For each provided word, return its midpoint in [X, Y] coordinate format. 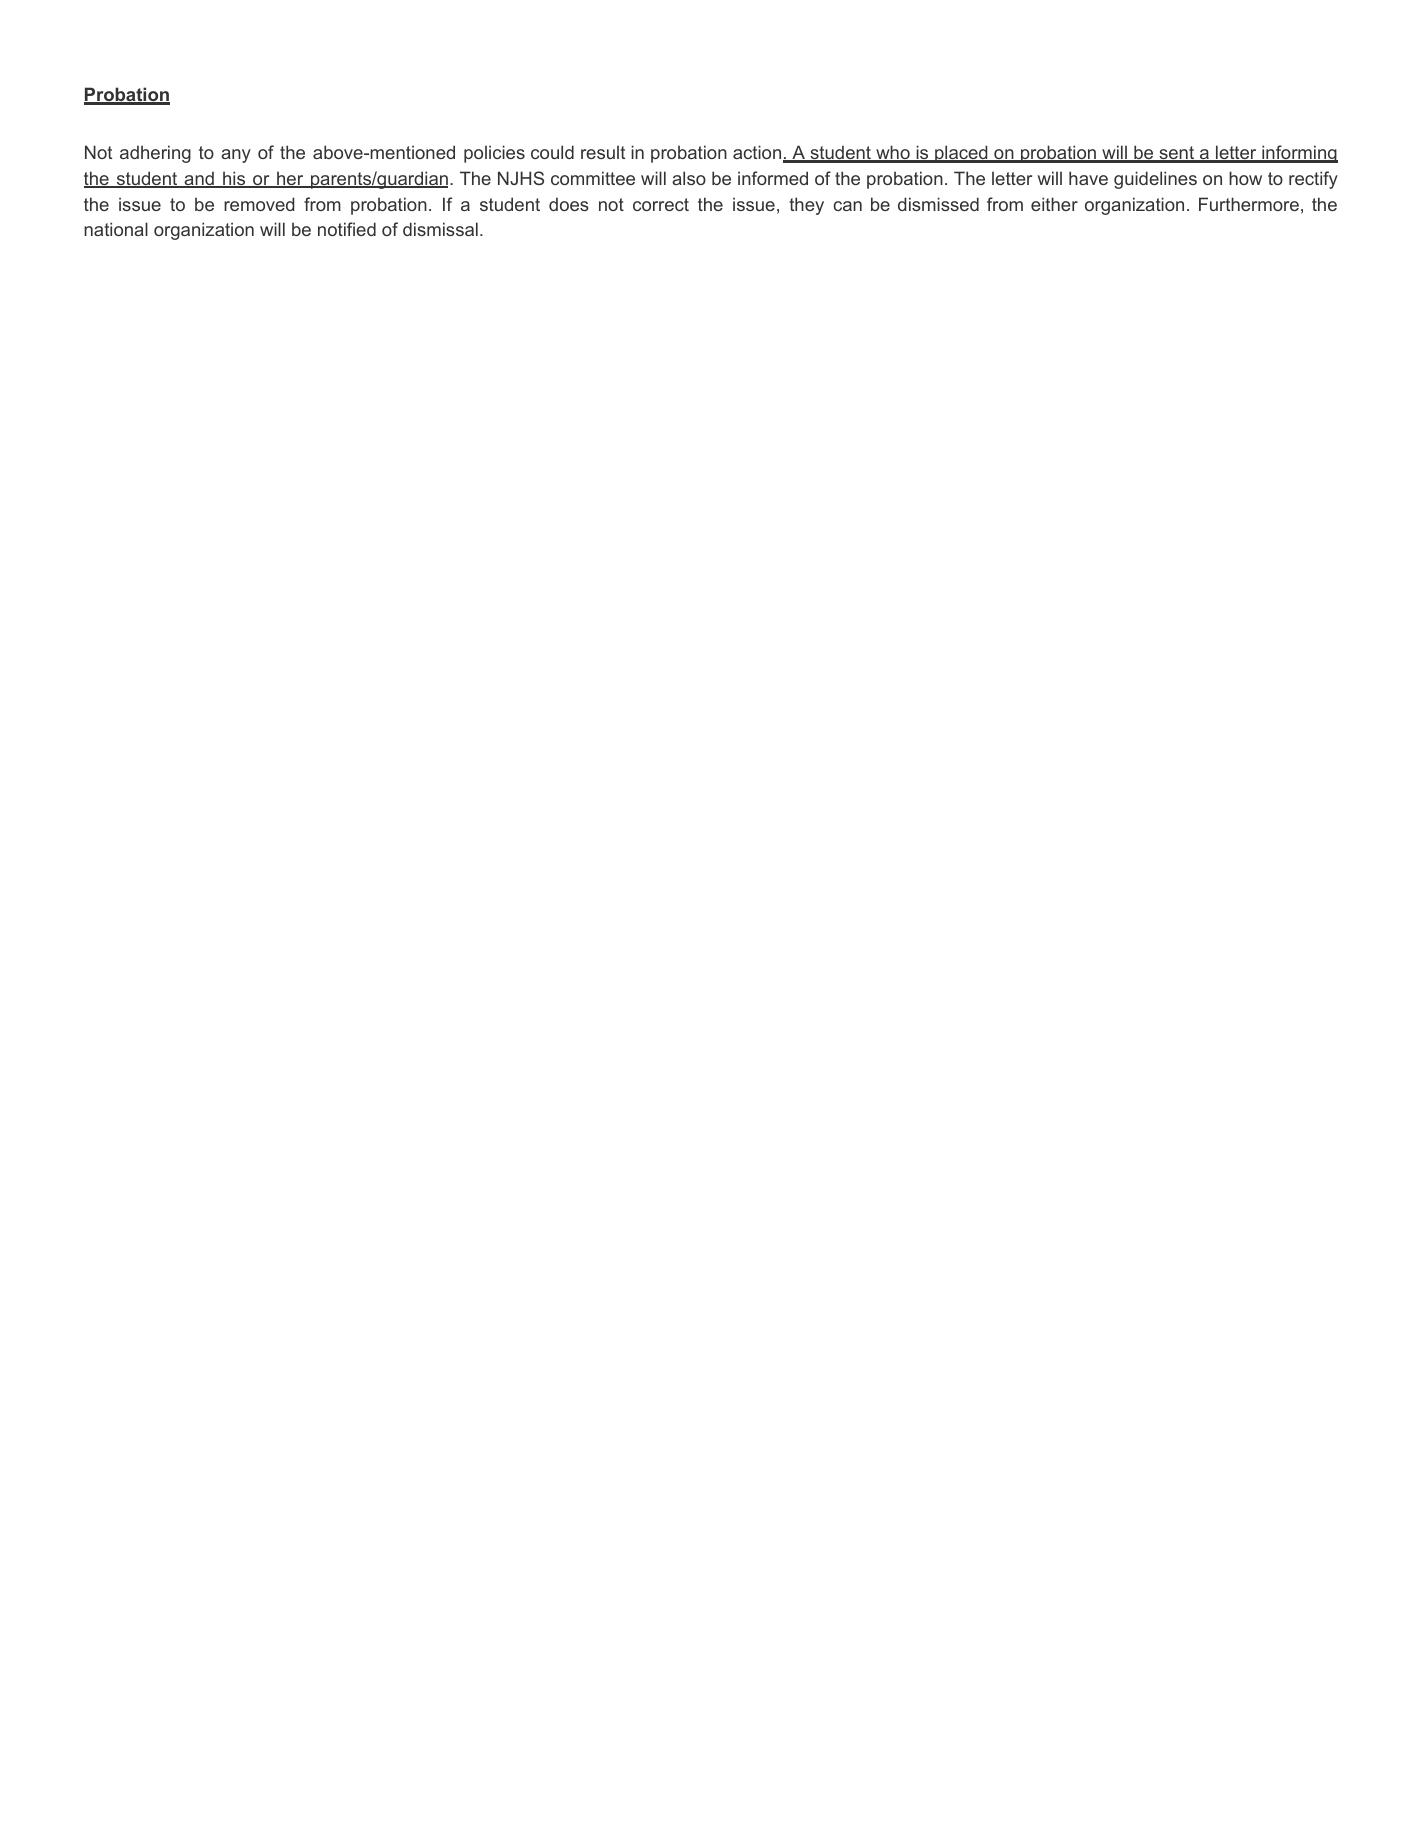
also [689, 178]
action [758, 153]
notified [347, 229]
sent [1177, 154]
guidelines [1155, 180]
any [236, 156]
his [234, 179]
